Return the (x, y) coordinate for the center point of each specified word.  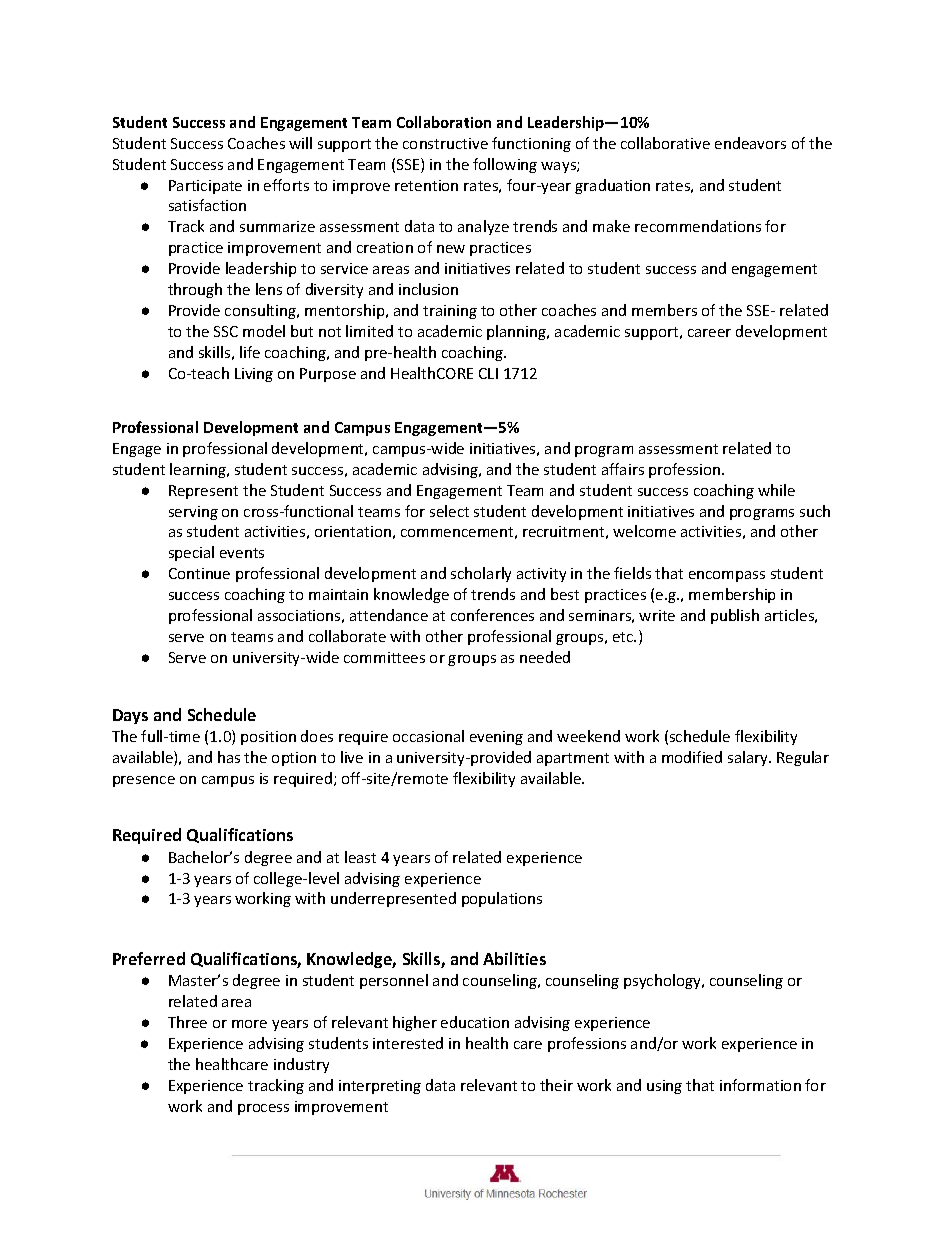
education (475, 1022)
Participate (205, 187)
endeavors (750, 143)
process (263, 1109)
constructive (445, 143)
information (760, 1085)
